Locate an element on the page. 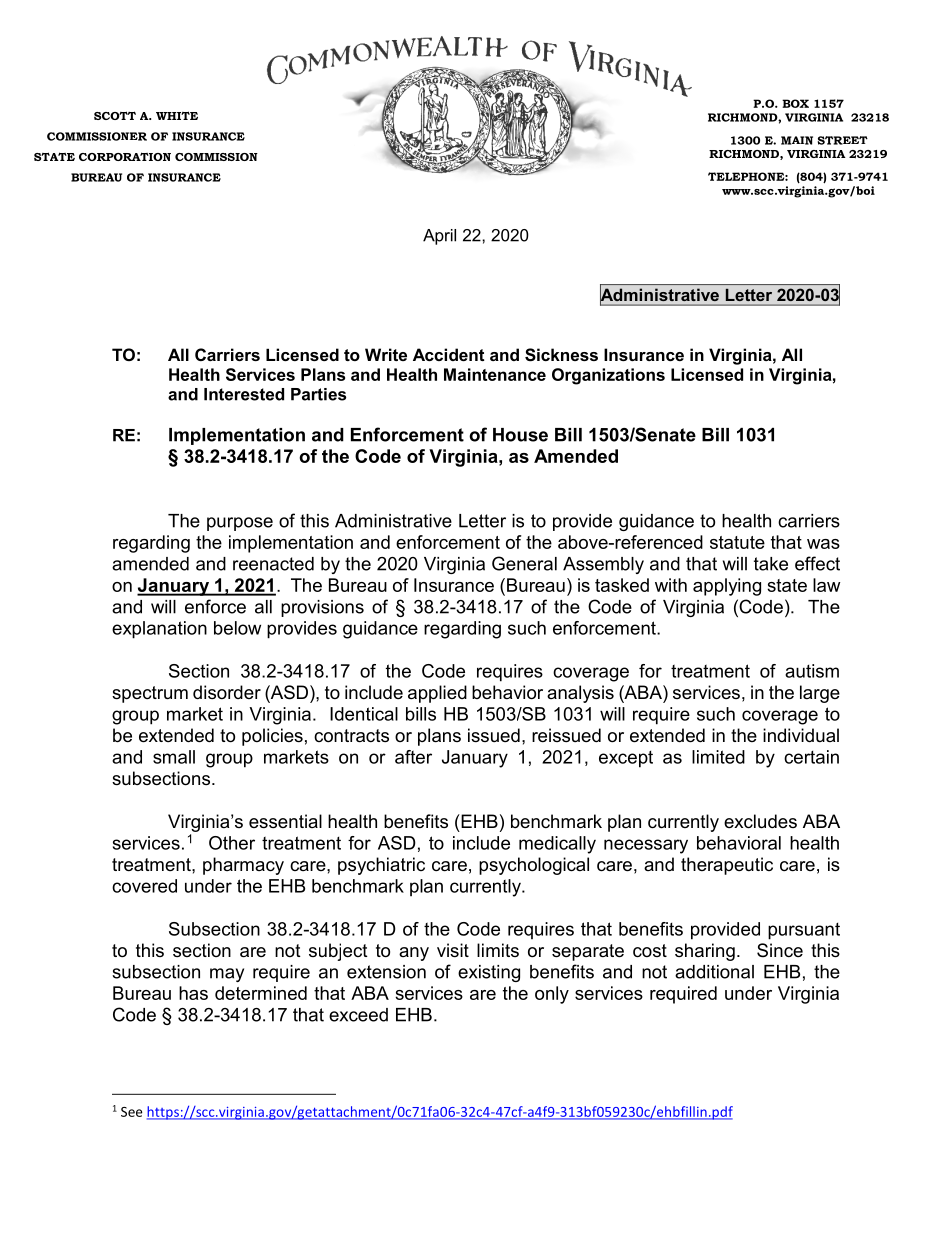 The image size is (952, 1233). Accident is located at coordinates (449, 354).
